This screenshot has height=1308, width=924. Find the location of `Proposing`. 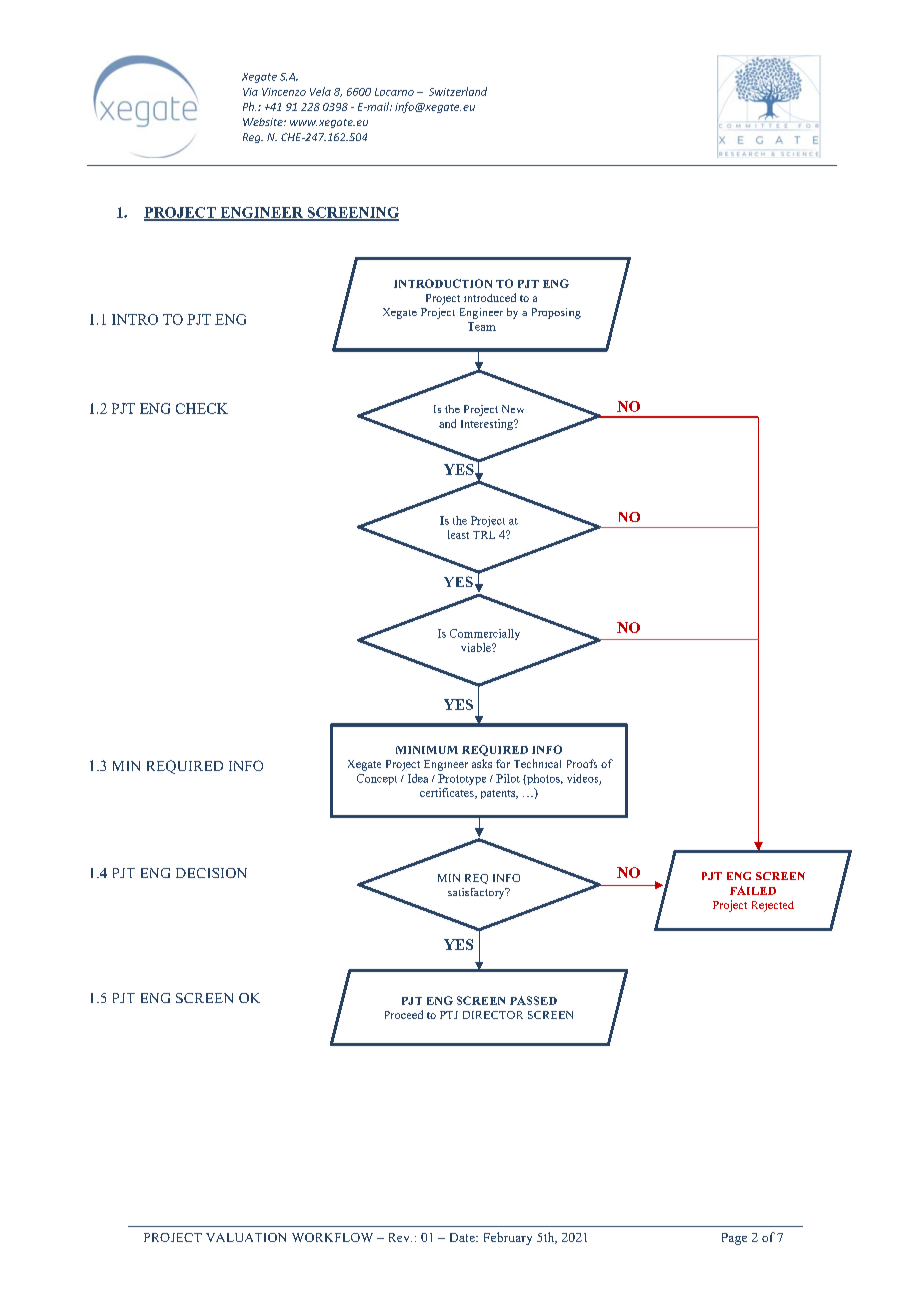

Proposing is located at coordinates (556, 313).
